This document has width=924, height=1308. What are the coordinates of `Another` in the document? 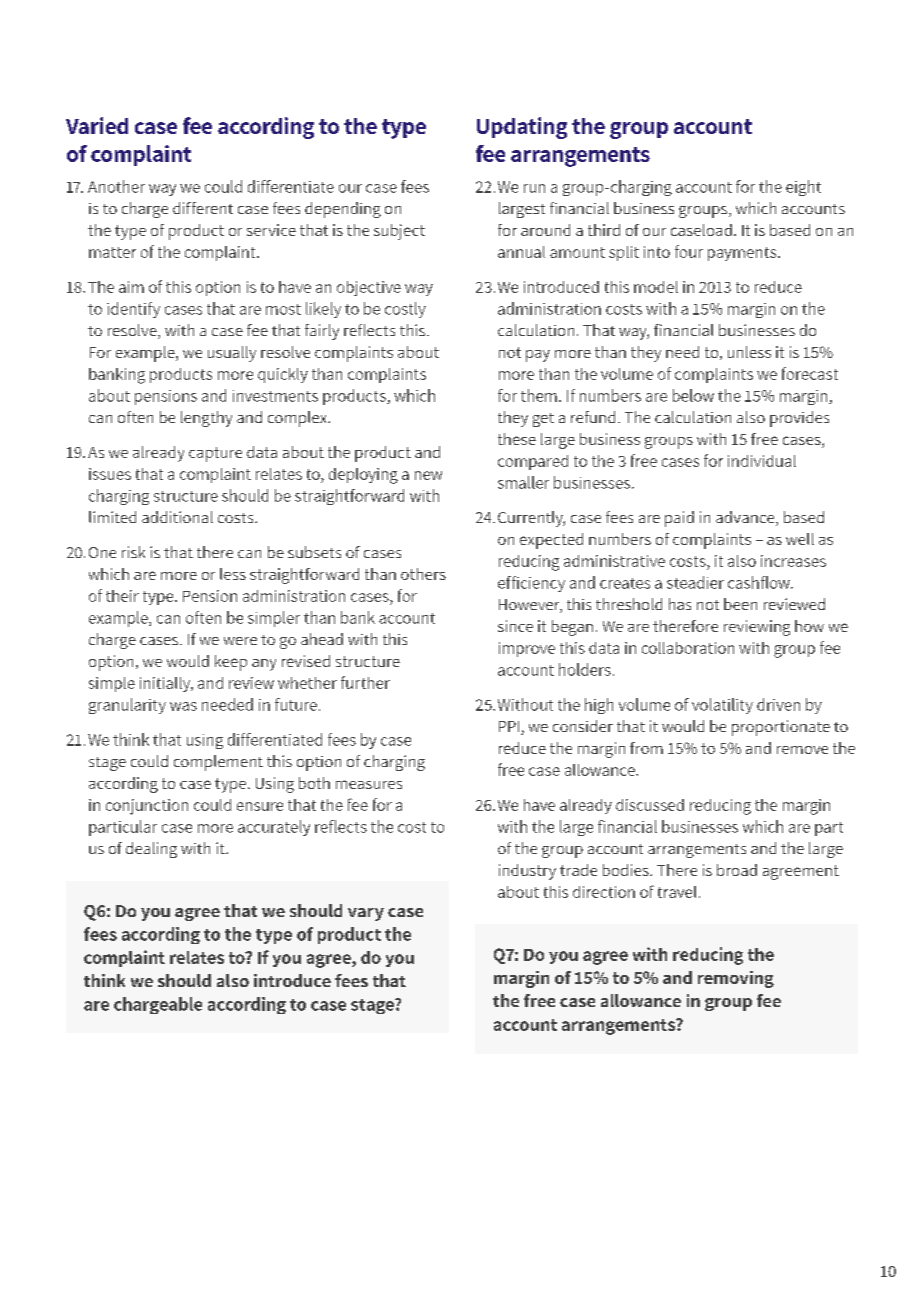 It's located at (116, 186).
